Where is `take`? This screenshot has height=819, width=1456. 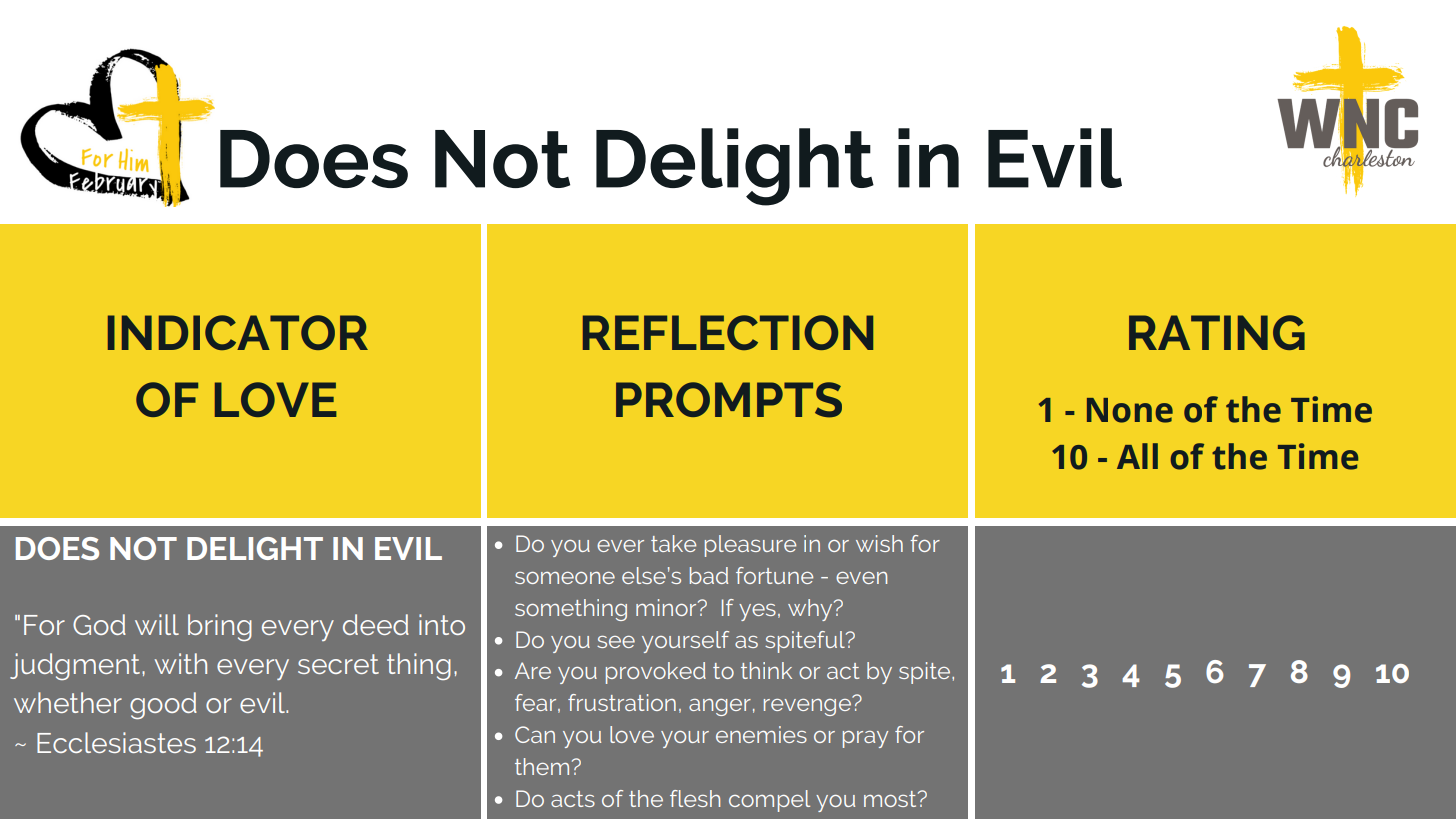 take is located at coordinates (673, 543).
